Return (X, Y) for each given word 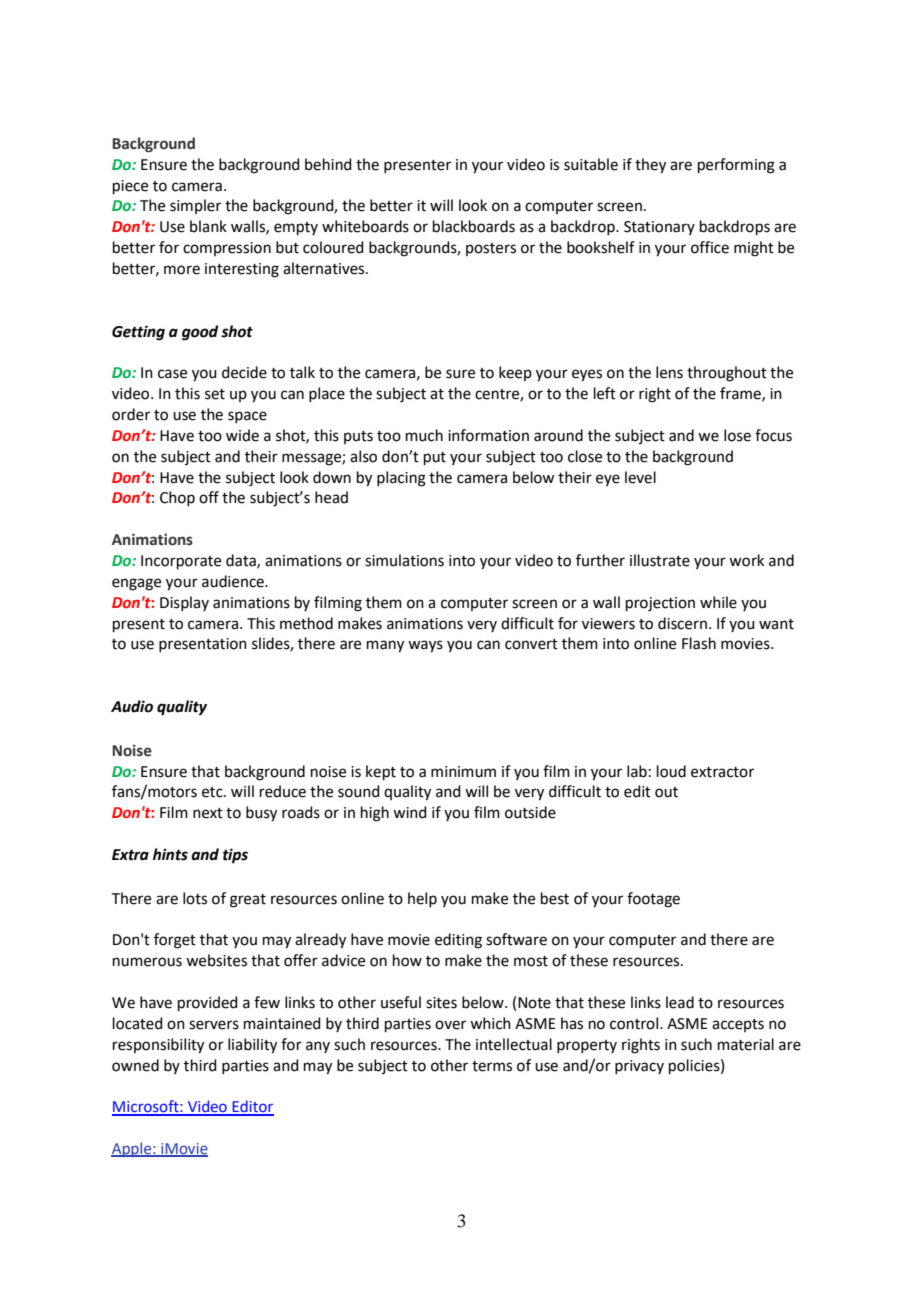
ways (425, 646)
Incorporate (181, 562)
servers (214, 1025)
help (422, 899)
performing (736, 166)
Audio (132, 706)
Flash (699, 643)
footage (653, 900)
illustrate (660, 560)
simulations (404, 560)
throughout (727, 374)
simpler (195, 206)
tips (235, 856)
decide (244, 372)
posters (491, 249)
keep (515, 373)
